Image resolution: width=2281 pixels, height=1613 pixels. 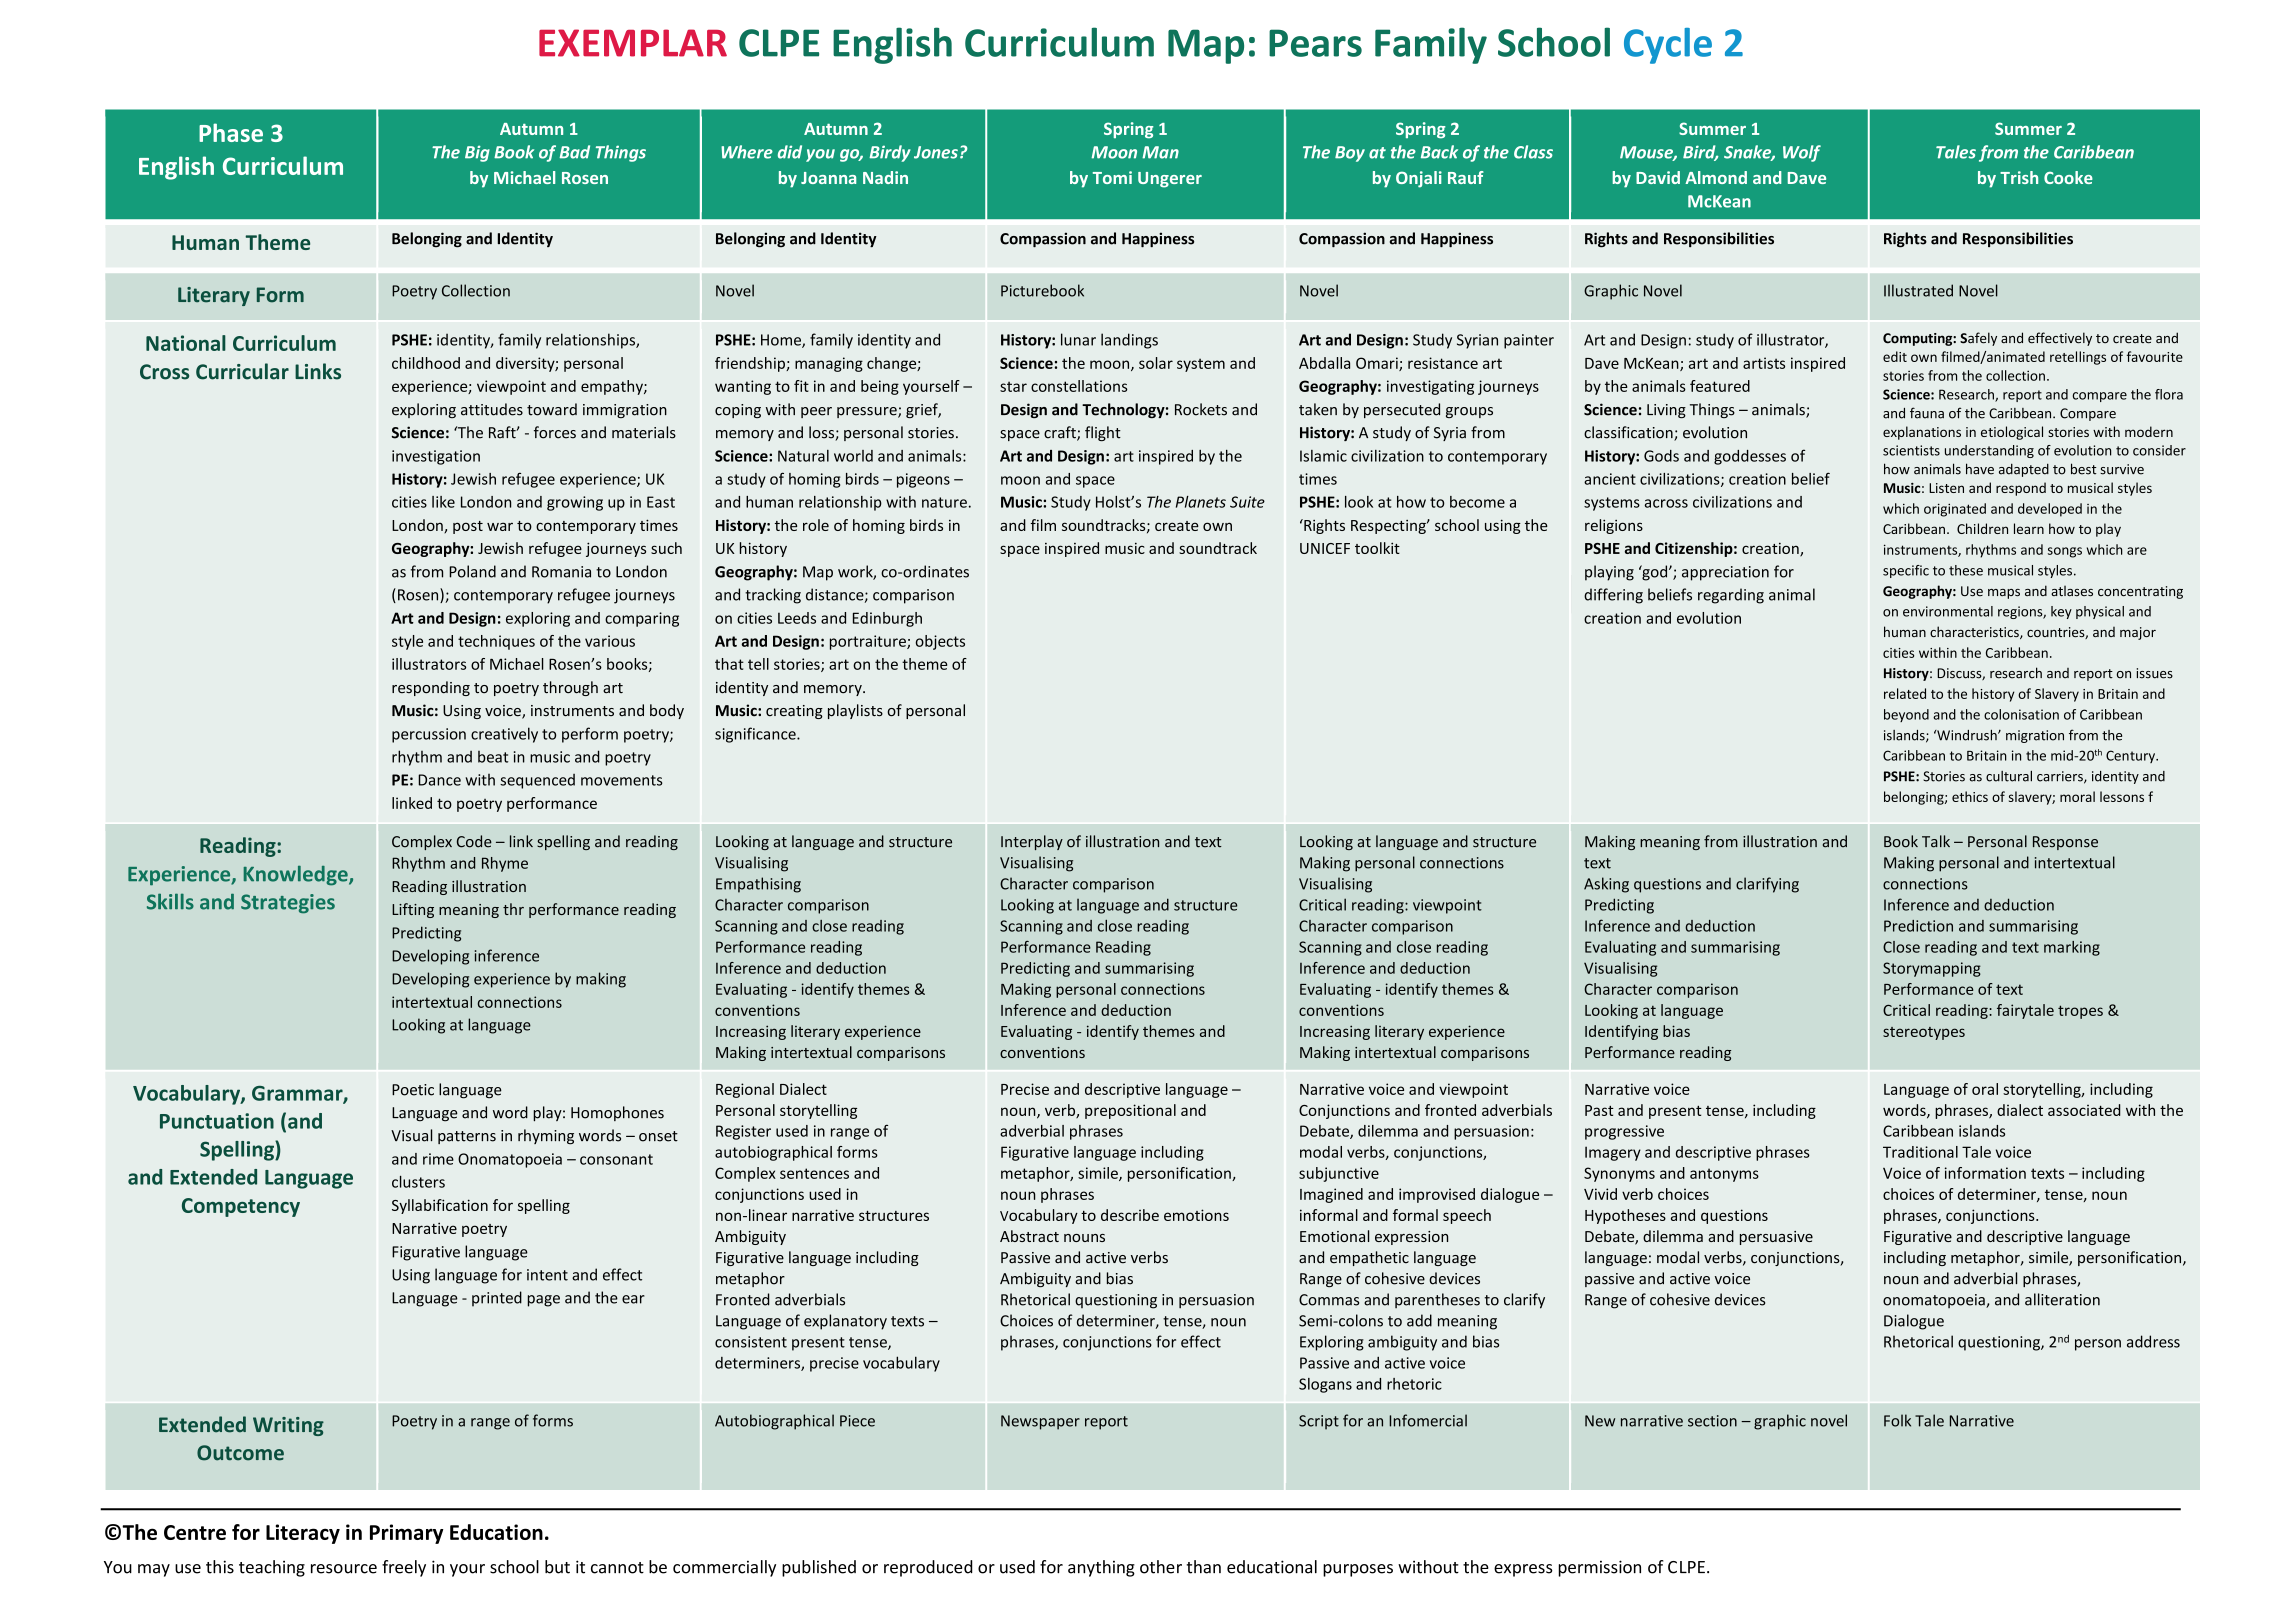 What do you see at coordinates (1906, 571) in the document?
I see `specific` at bounding box center [1906, 571].
